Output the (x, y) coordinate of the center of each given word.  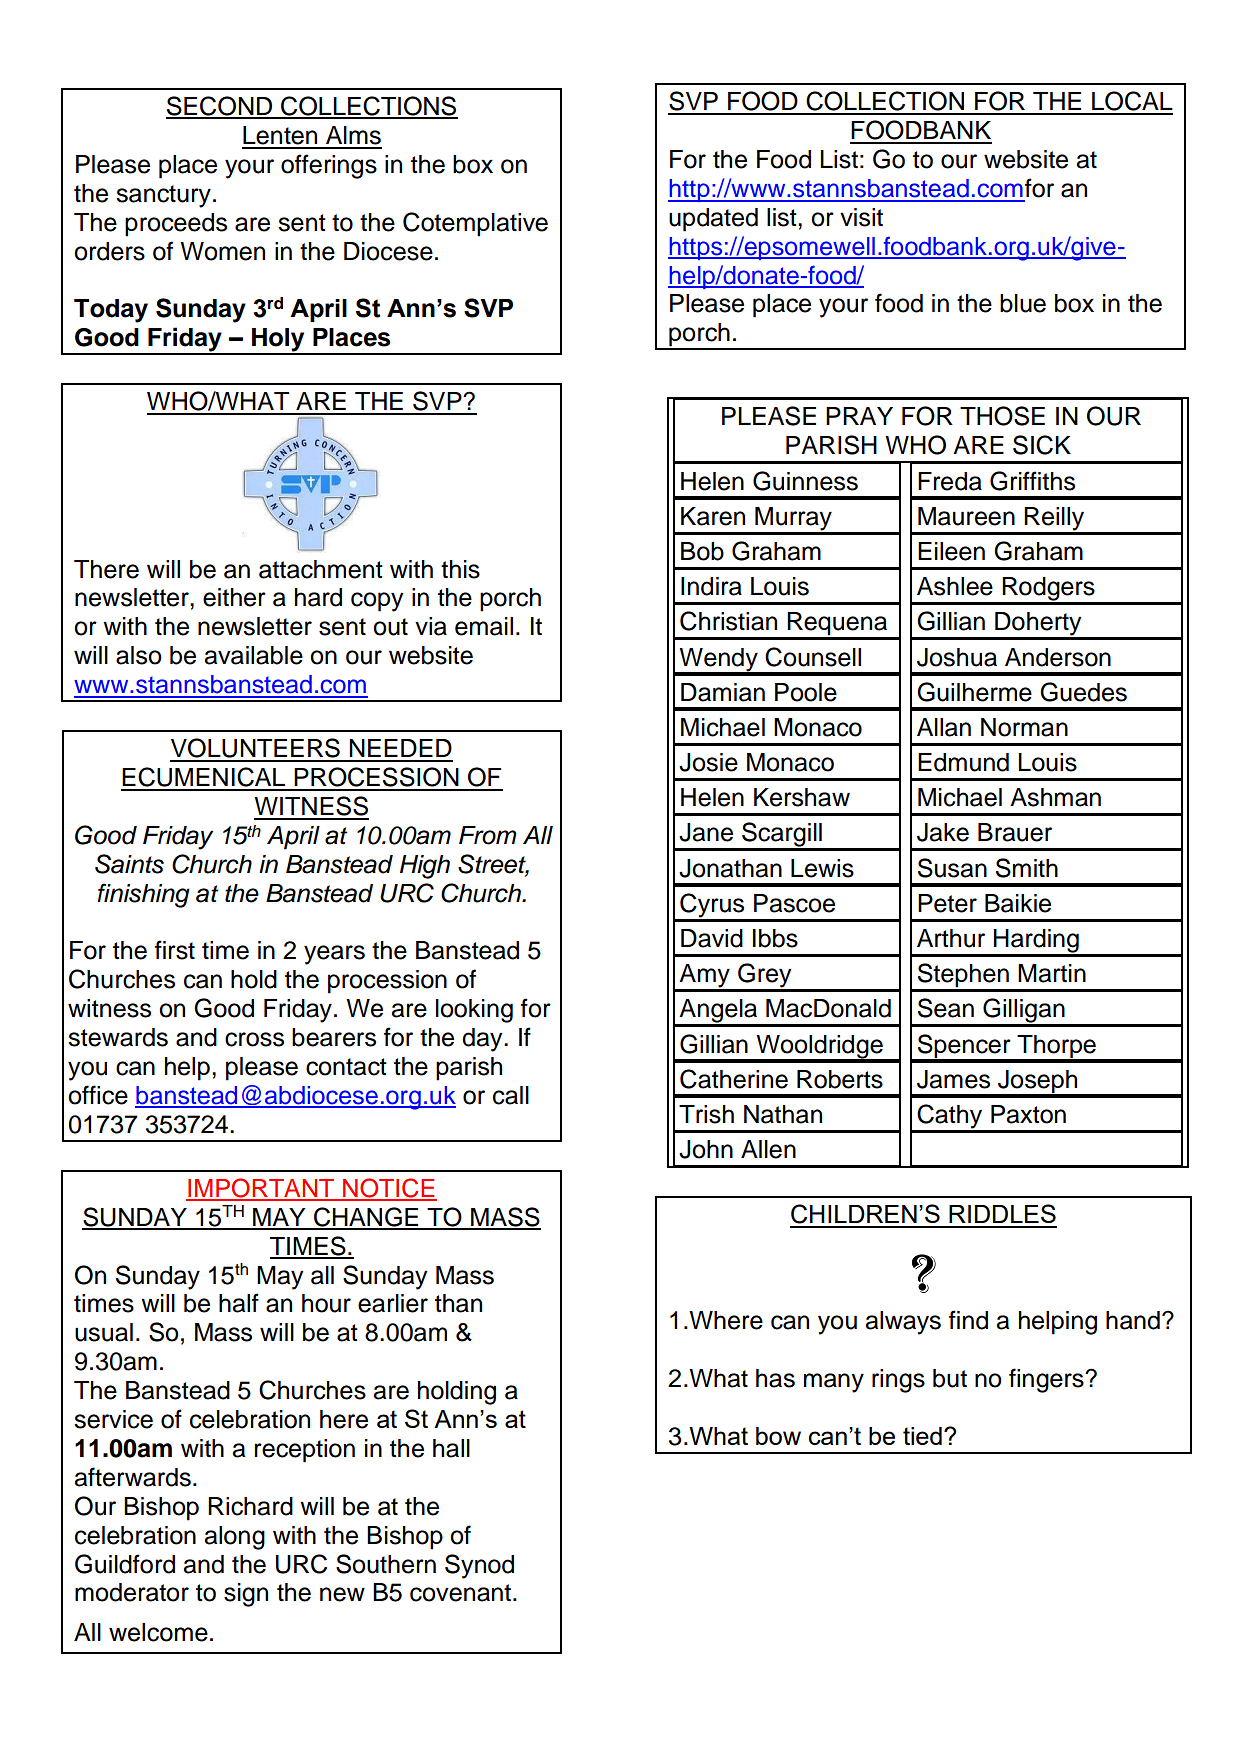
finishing (143, 895)
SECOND (220, 107)
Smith (1027, 868)
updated (713, 220)
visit (861, 217)
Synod (479, 1566)
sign (246, 1595)
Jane (706, 832)
